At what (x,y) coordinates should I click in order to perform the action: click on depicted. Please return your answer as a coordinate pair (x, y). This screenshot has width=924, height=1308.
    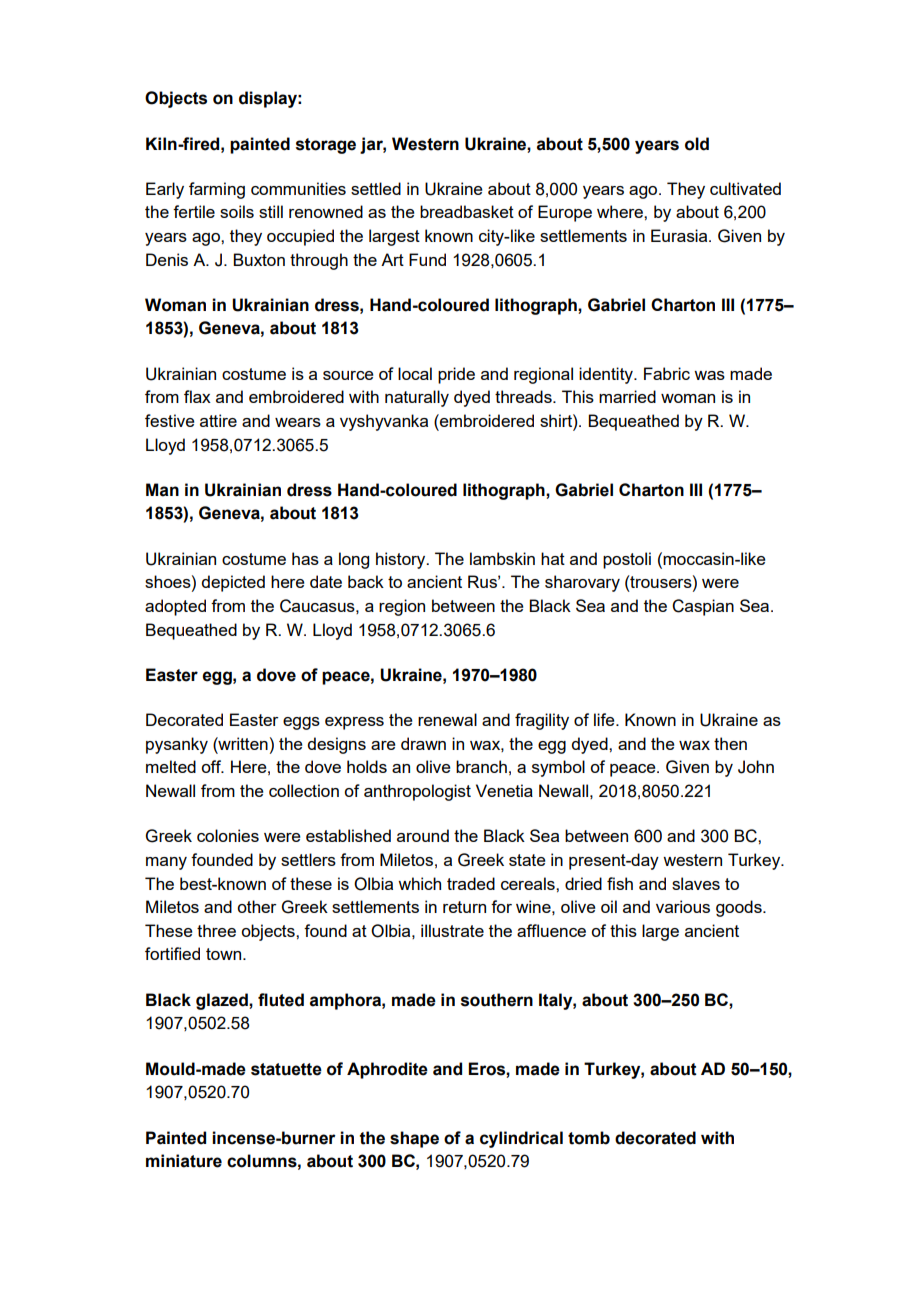
    Looking at the image, I should click on (233, 583).
